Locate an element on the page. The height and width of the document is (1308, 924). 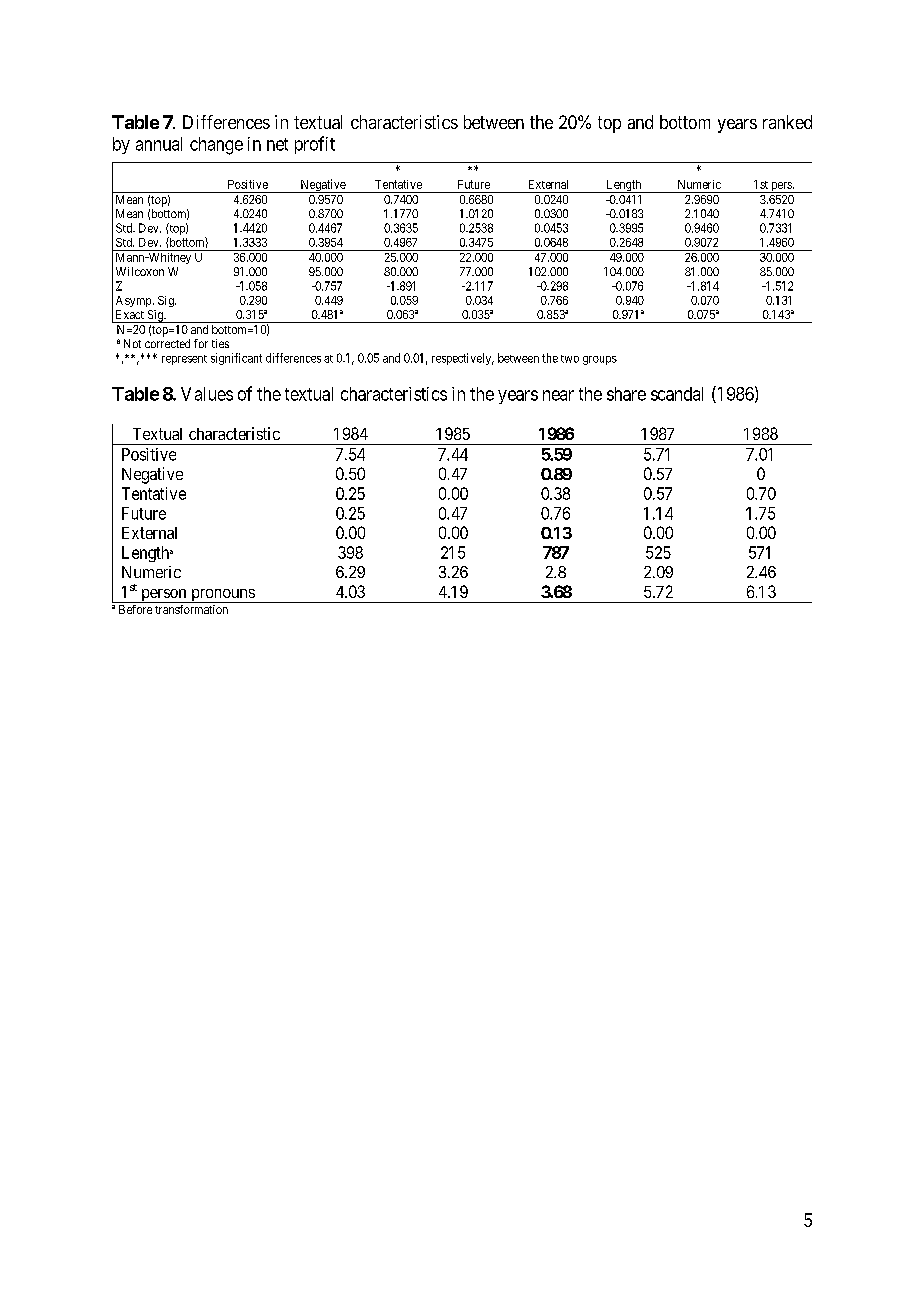
pronouns is located at coordinates (222, 596).
